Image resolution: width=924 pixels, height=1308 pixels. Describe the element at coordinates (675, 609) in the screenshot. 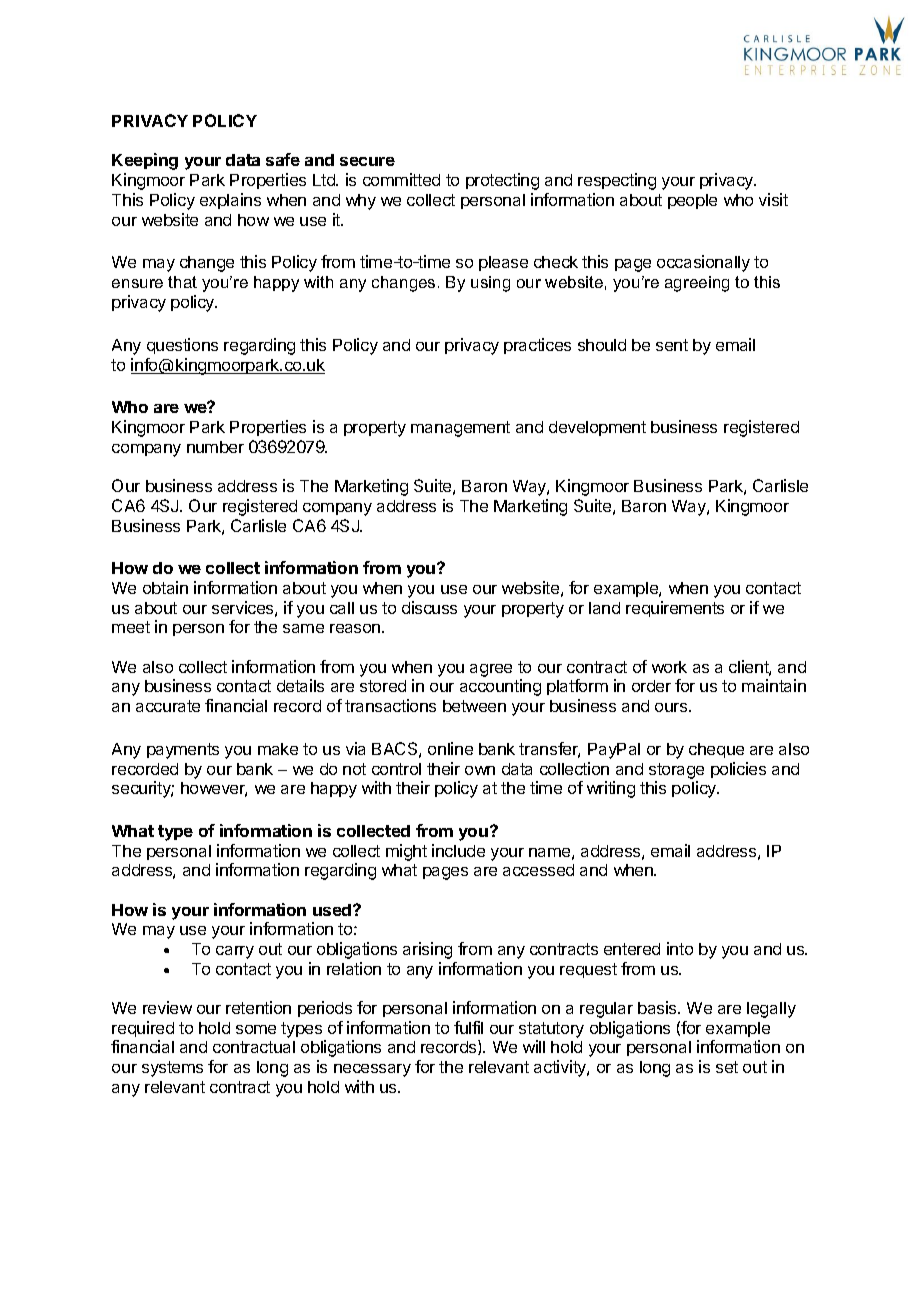

I see `requirements` at that location.
